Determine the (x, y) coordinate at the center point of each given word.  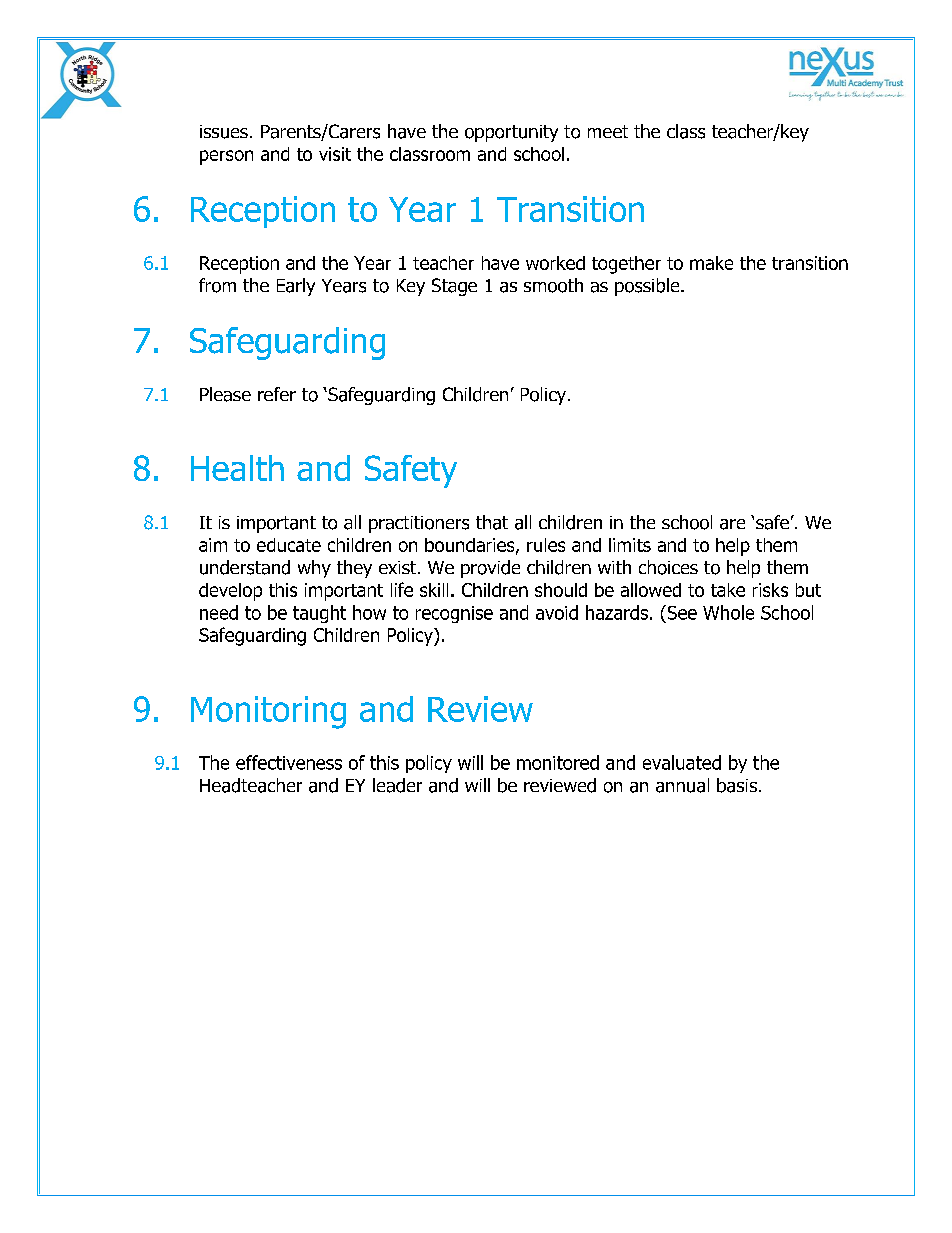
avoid (557, 612)
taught (319, 614)
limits (630, 545)
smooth (553, 285)
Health (237, 468)
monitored (558, 762)
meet (608, 131)
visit (335, 154)
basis (737, 785)
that (492, 522)
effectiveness (289, 762)
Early (296, 287)
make (711, 263)
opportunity (511, 133)
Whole (728, 612)
